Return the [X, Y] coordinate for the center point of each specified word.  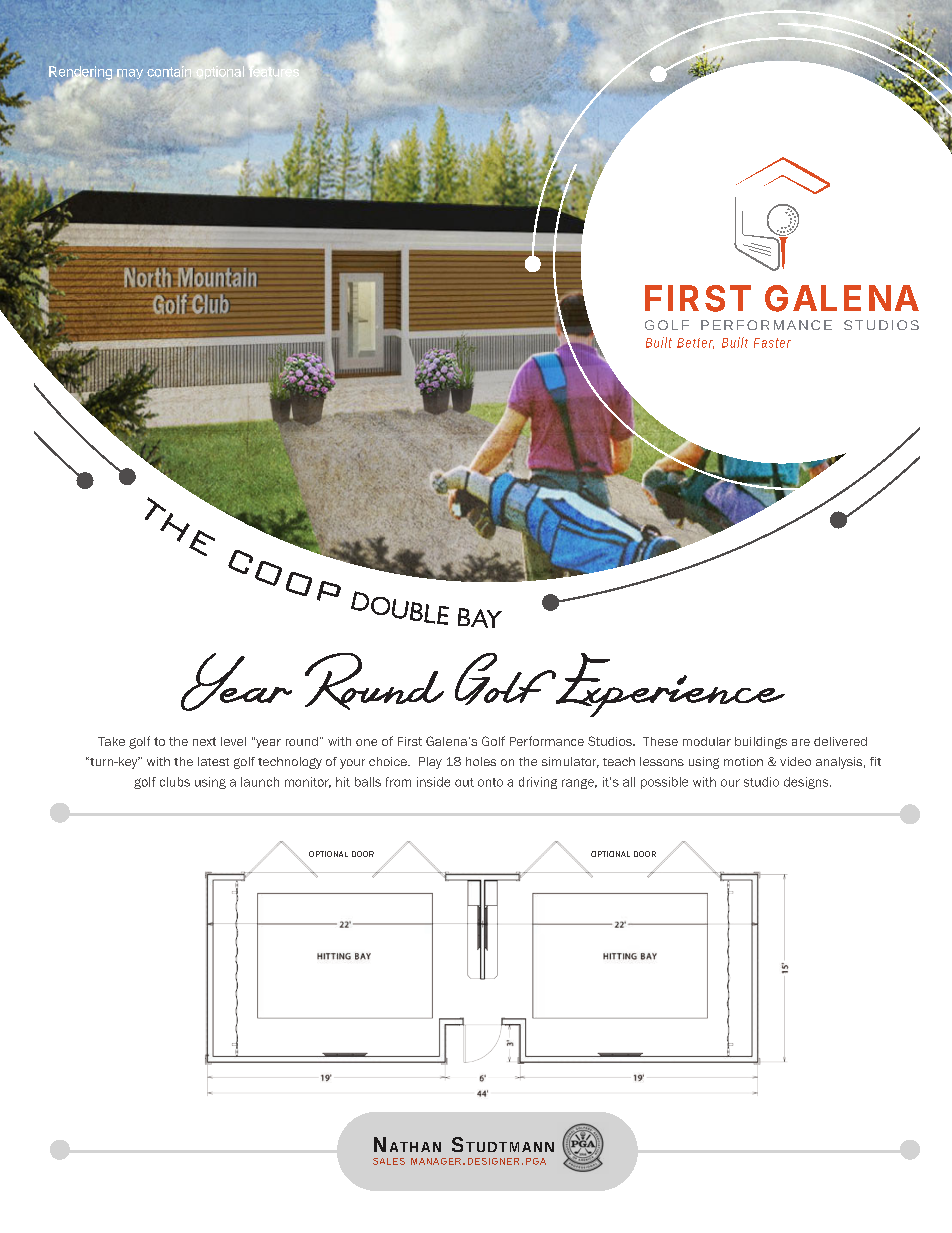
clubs [175, 782]
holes [481, 761]
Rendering [80, 74]
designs [807, 783]
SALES [389, 1161]
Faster [772, 343]
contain [170, 71]
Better [695, 343]
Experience [669, 685]
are [801, 742]
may [130, 74]
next [204, 741]
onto [490, 782]
